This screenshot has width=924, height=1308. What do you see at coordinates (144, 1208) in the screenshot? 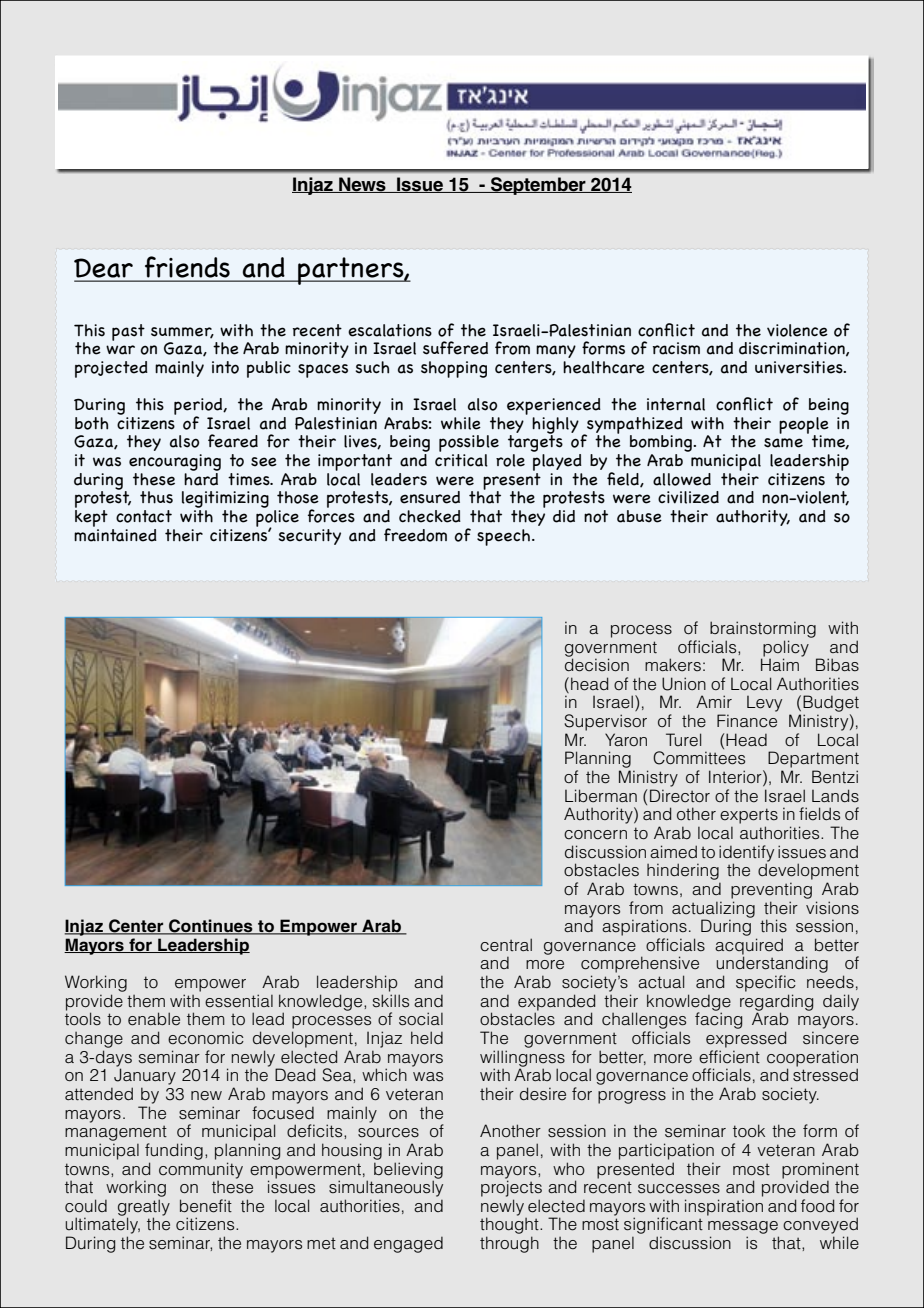
I see `greatly` at bounding box center [144, 1208].
